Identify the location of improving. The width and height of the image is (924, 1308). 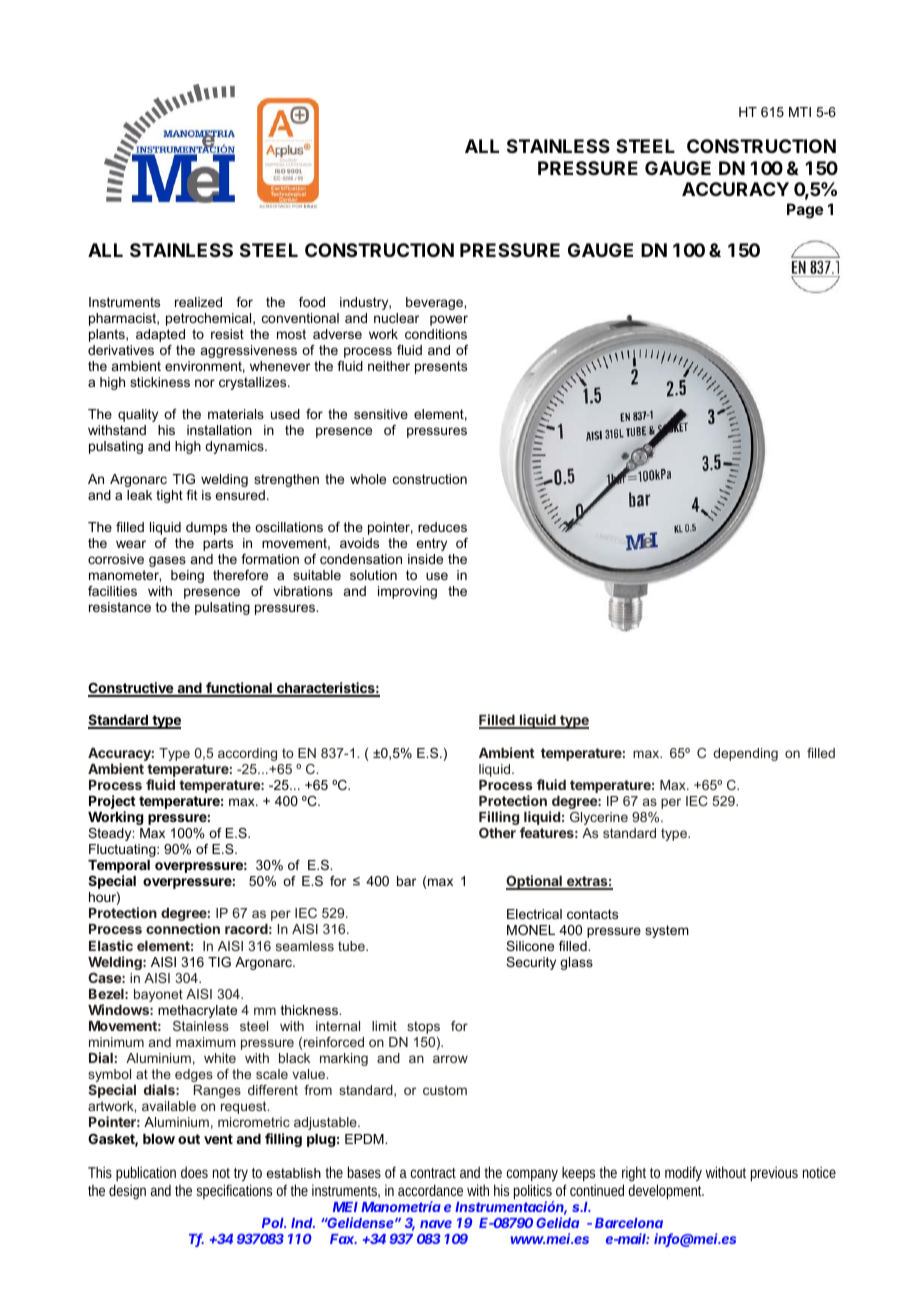
(407, 592).
